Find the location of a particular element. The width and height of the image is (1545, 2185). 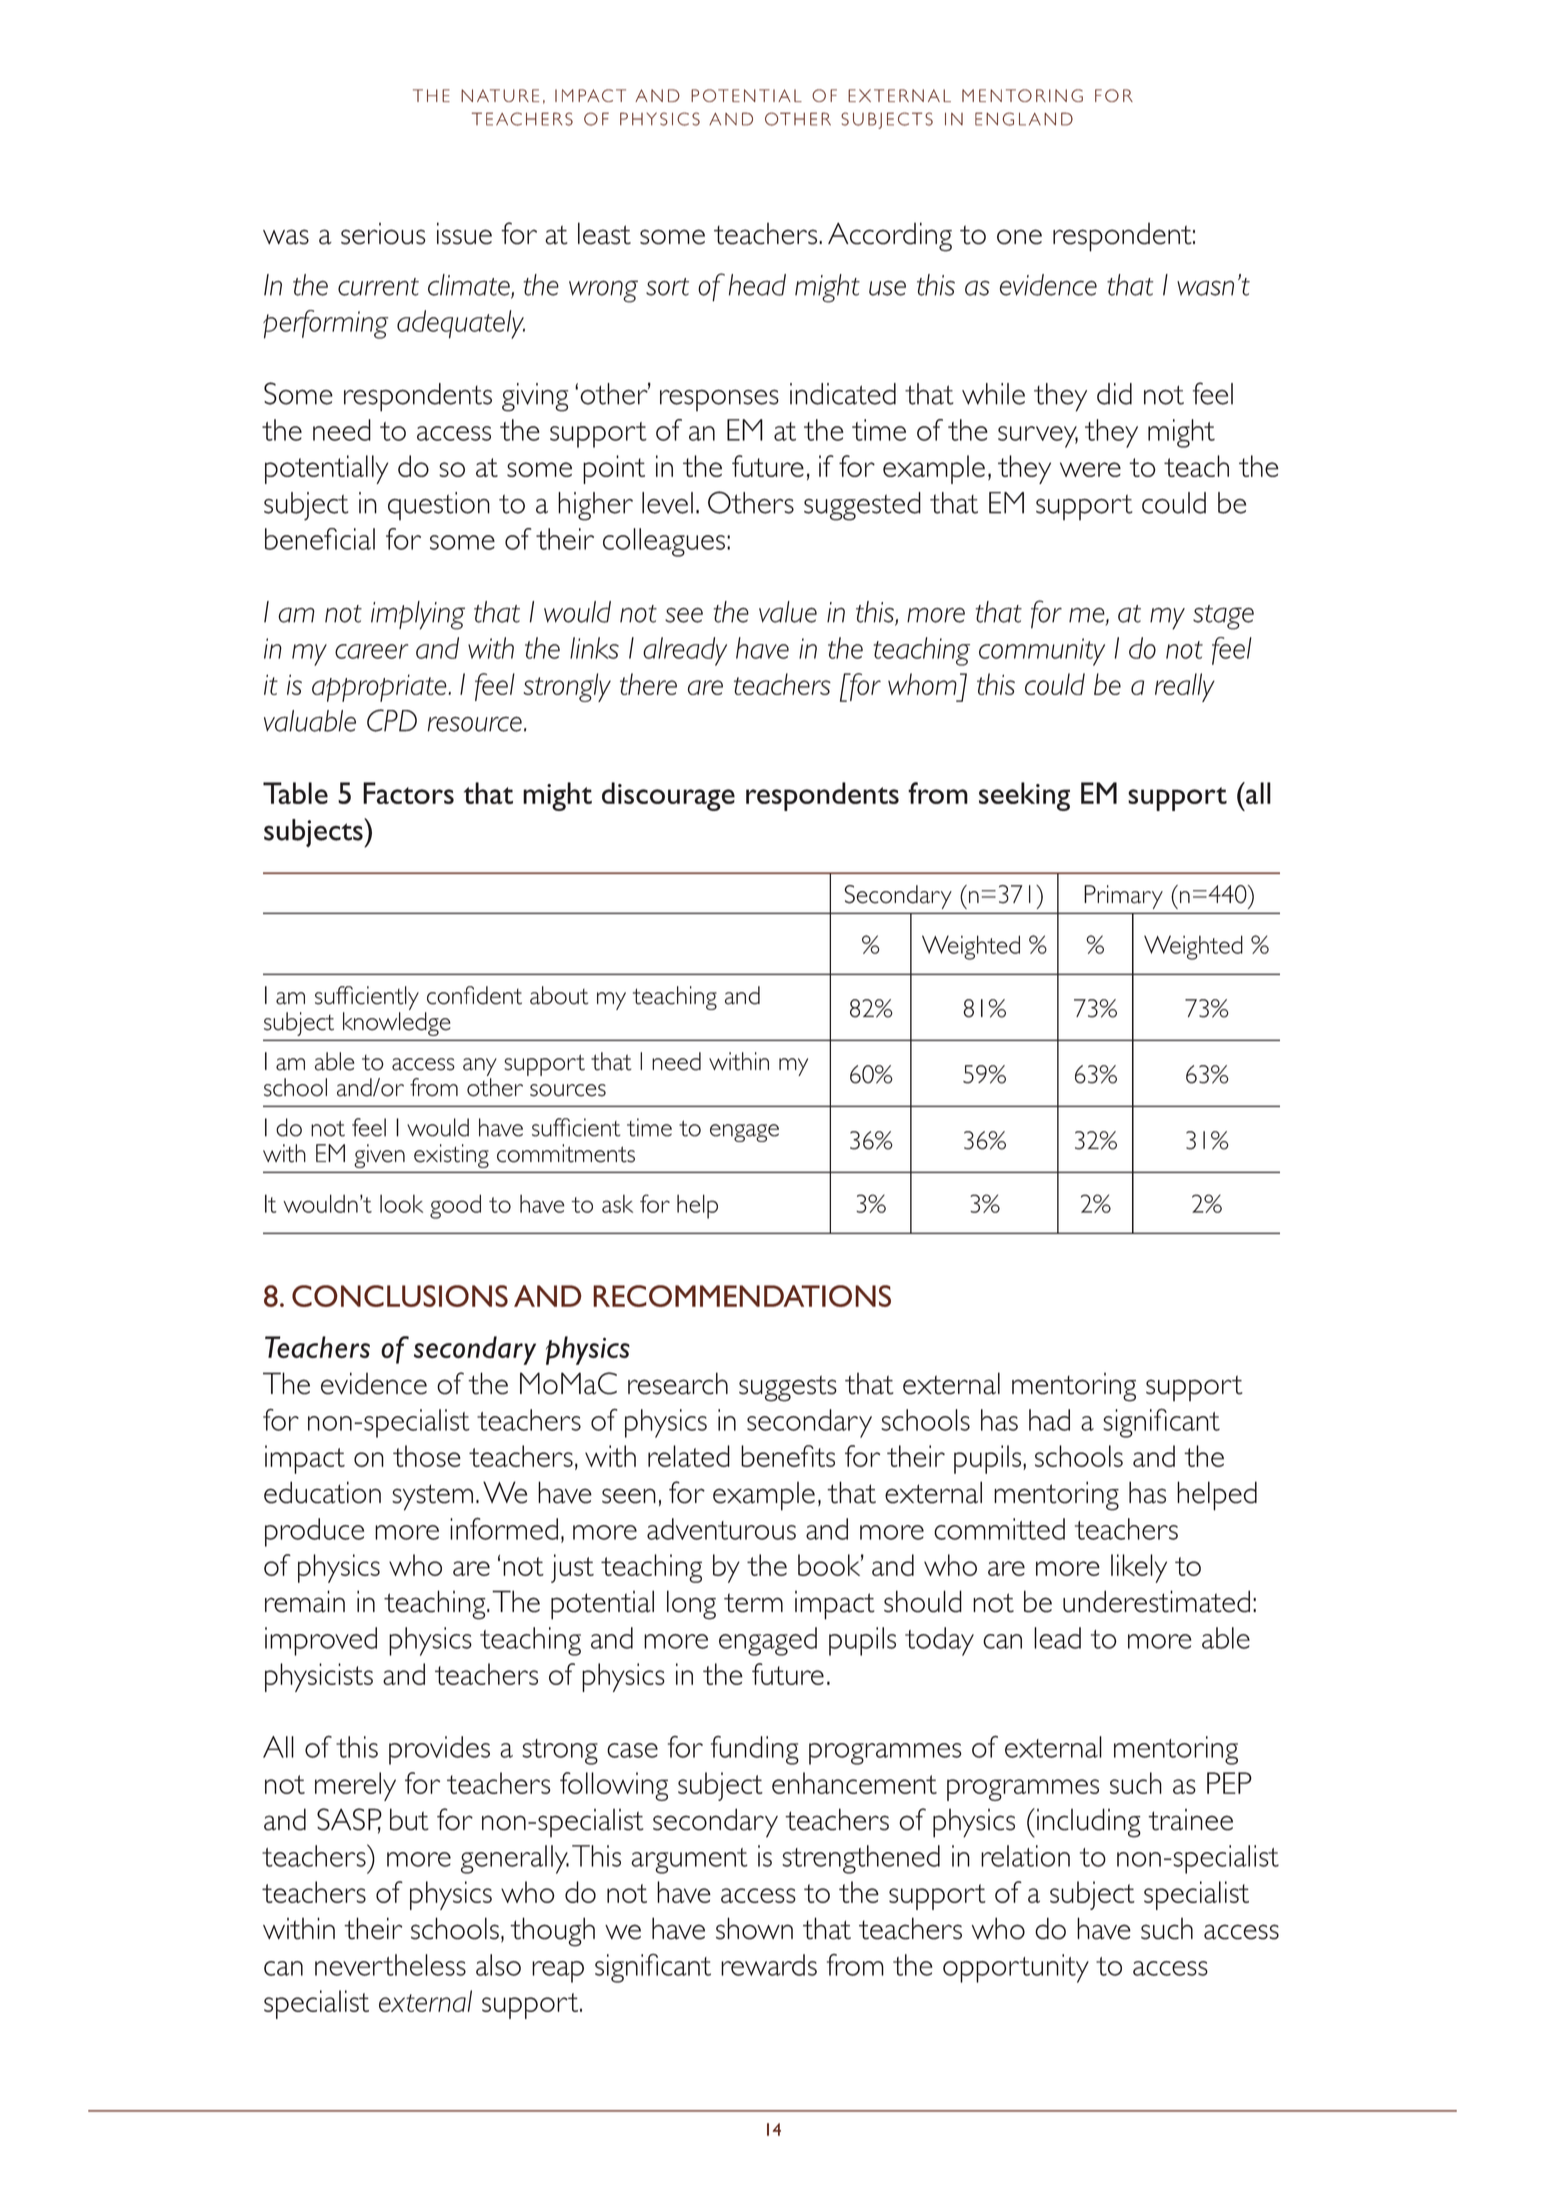

Primary is located at coordinates (1123, 897).
